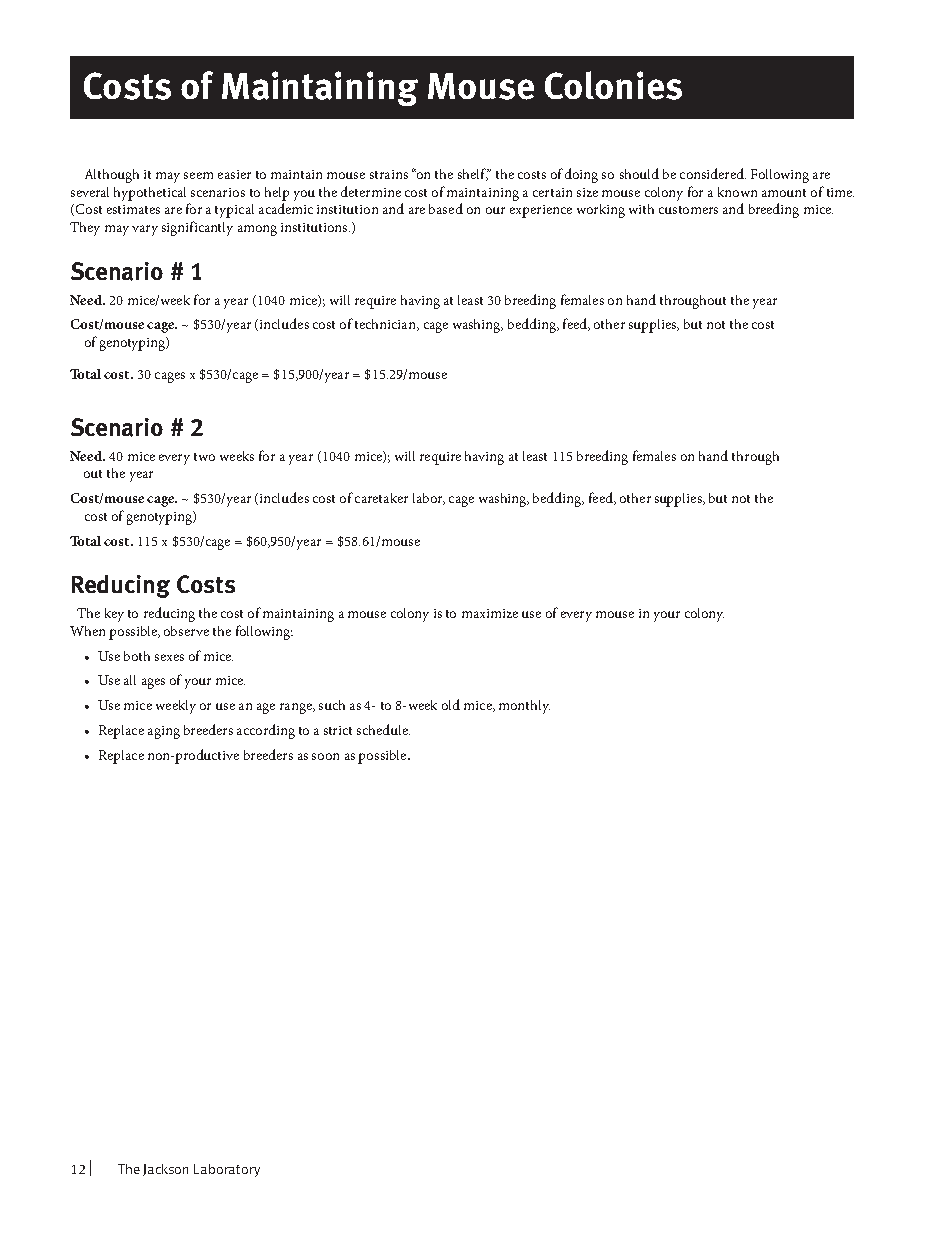  What do you see at coordinates (490, 613) in the screenshot?
I see `maximize` at bounding box center [490, 613].
